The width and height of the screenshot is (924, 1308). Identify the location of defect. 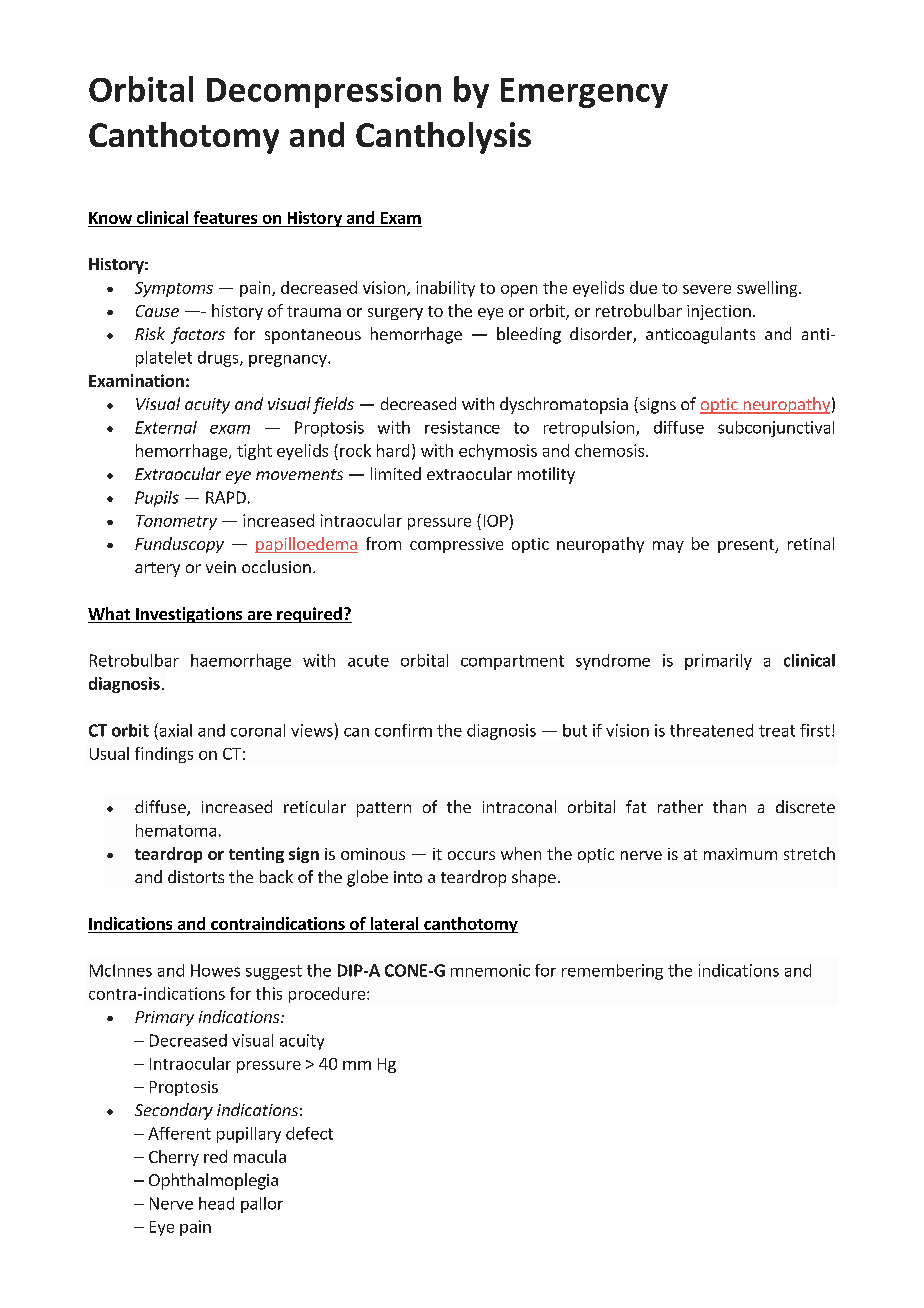
(309, 1133).
